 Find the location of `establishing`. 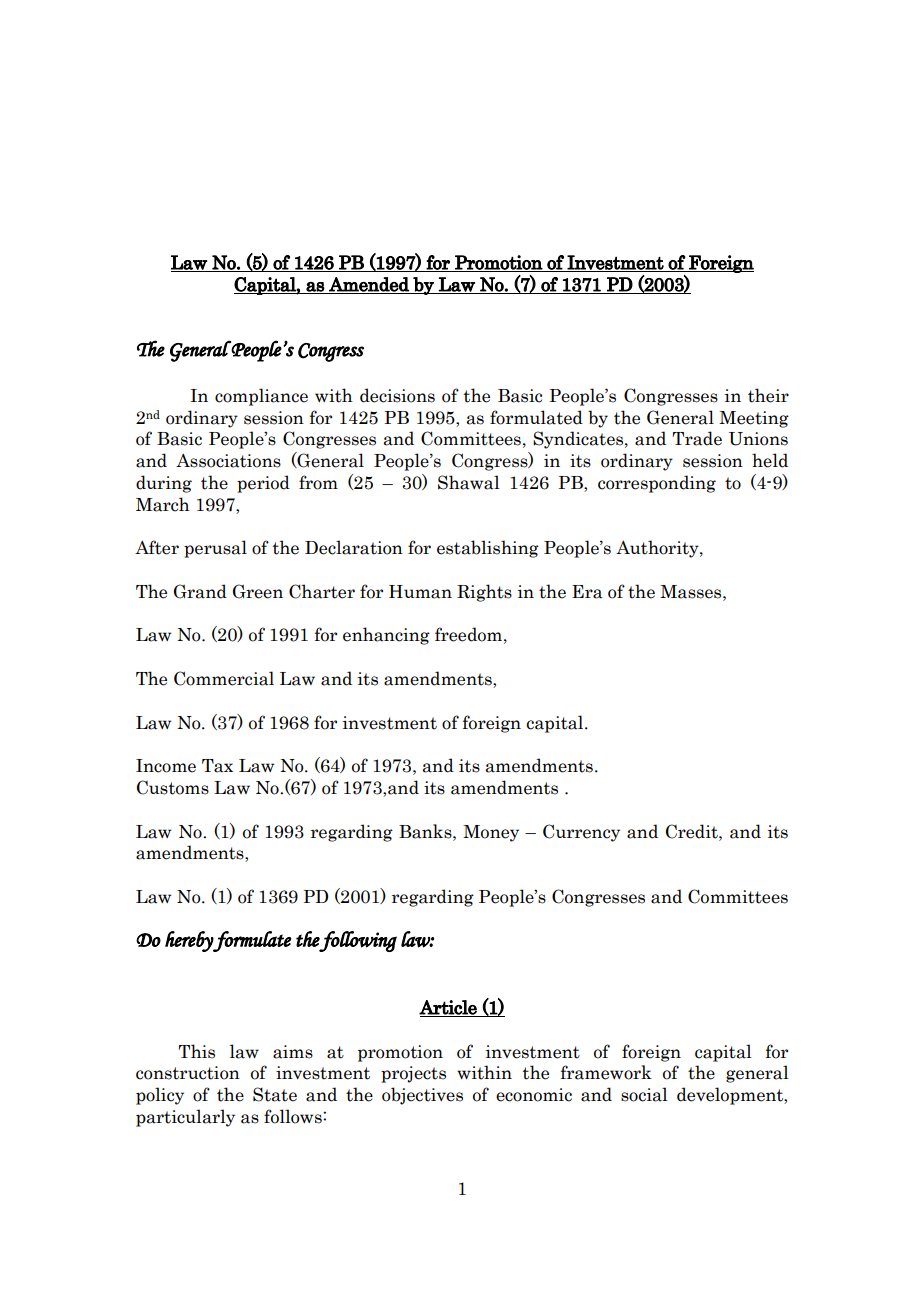

establishing is located at coordinates (488, 549).
